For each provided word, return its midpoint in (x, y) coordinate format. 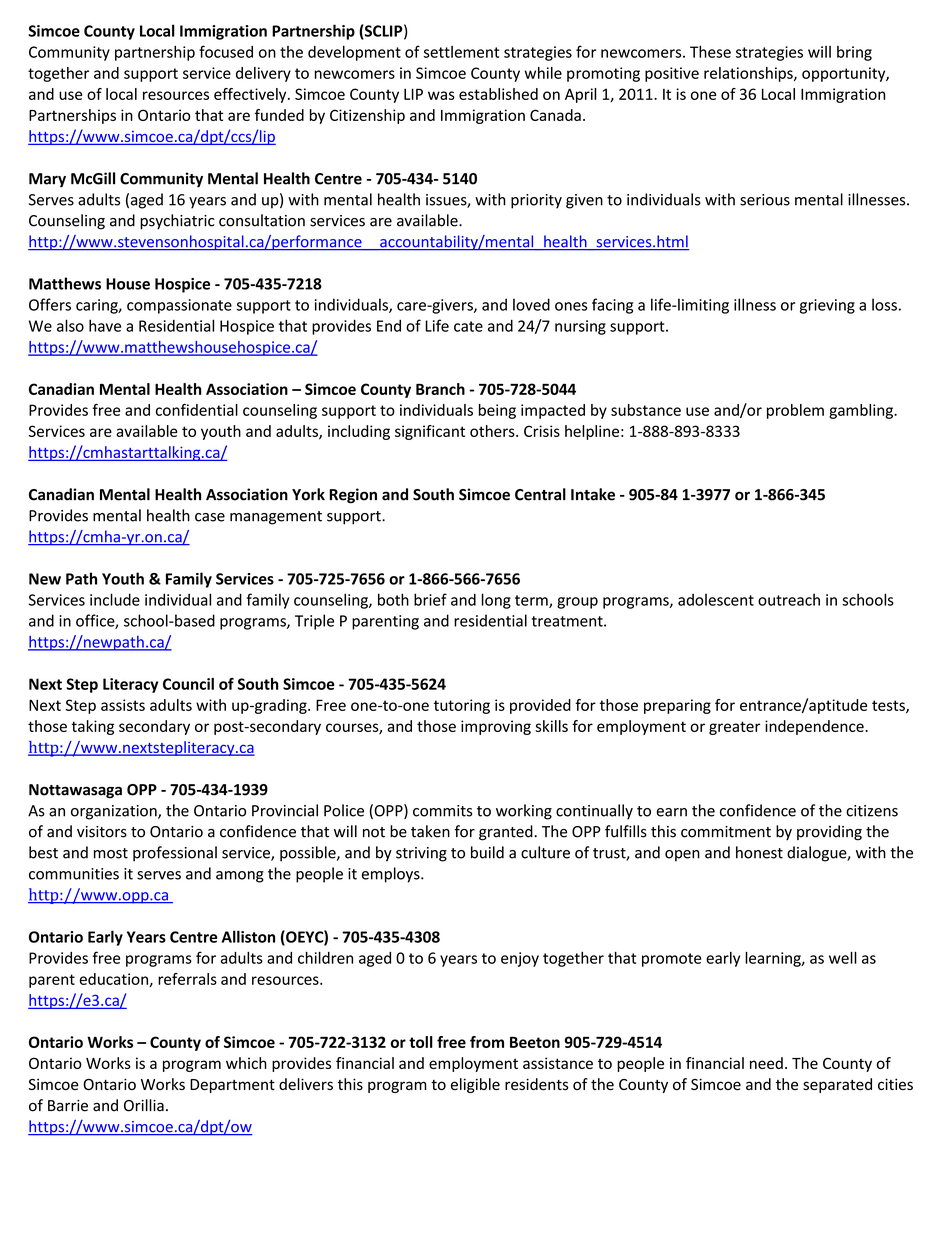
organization (115, 812)
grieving (827, 306)
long (496, 601)
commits (442, 811)
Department (232, 1086)
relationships (749, 74)
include (115, 599)
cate (468, 326)
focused (226, 51)
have (105, 325)
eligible (475, 1085)
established (498, 94)
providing (829, 833)
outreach (789, 599)
